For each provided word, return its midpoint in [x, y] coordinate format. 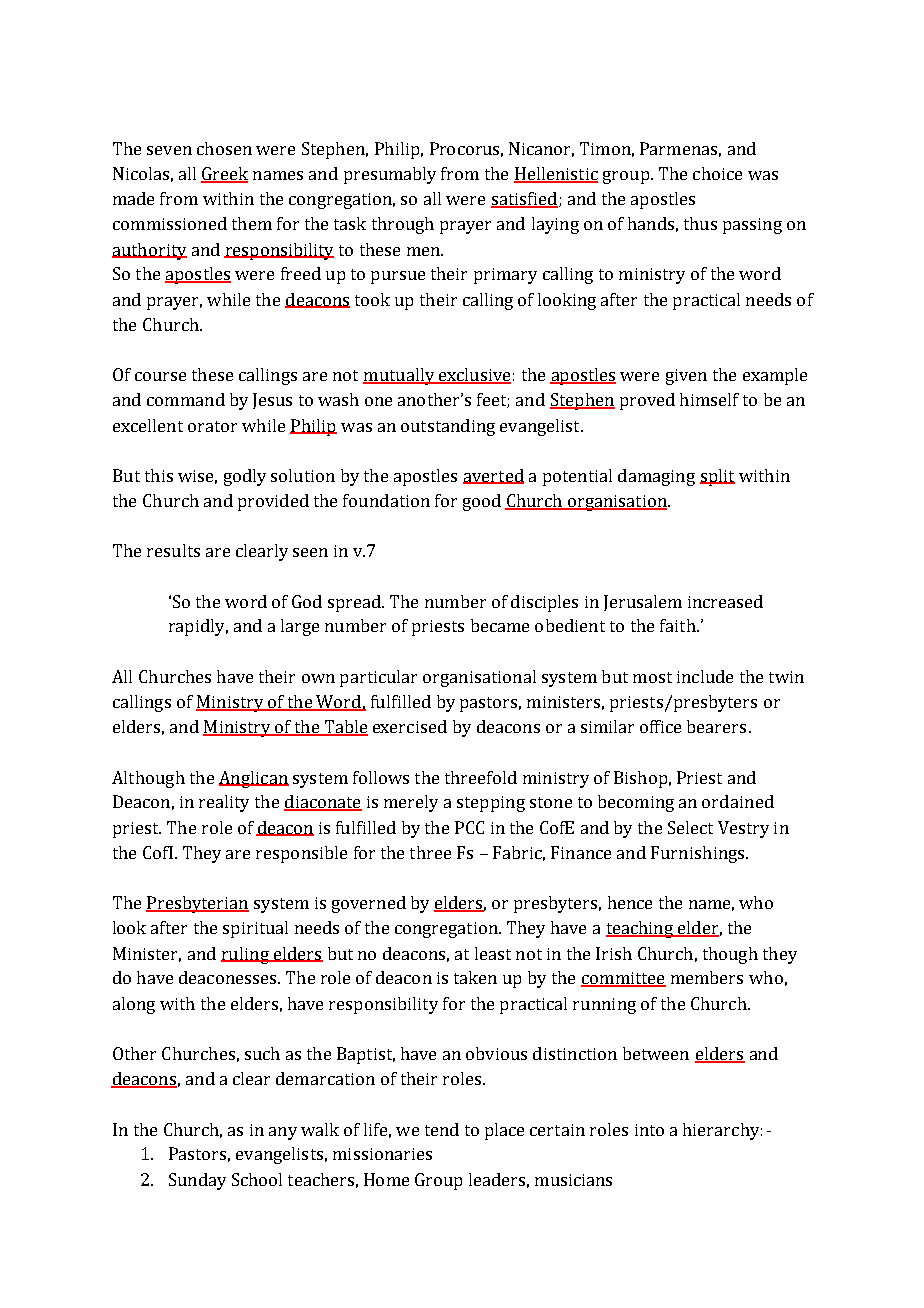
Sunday [197, 1181]
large [300, 627]
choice [717, 173]
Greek [224, 174]
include [705, 676]
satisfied [524, 200]
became [500, 625]
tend [442, 1129]
